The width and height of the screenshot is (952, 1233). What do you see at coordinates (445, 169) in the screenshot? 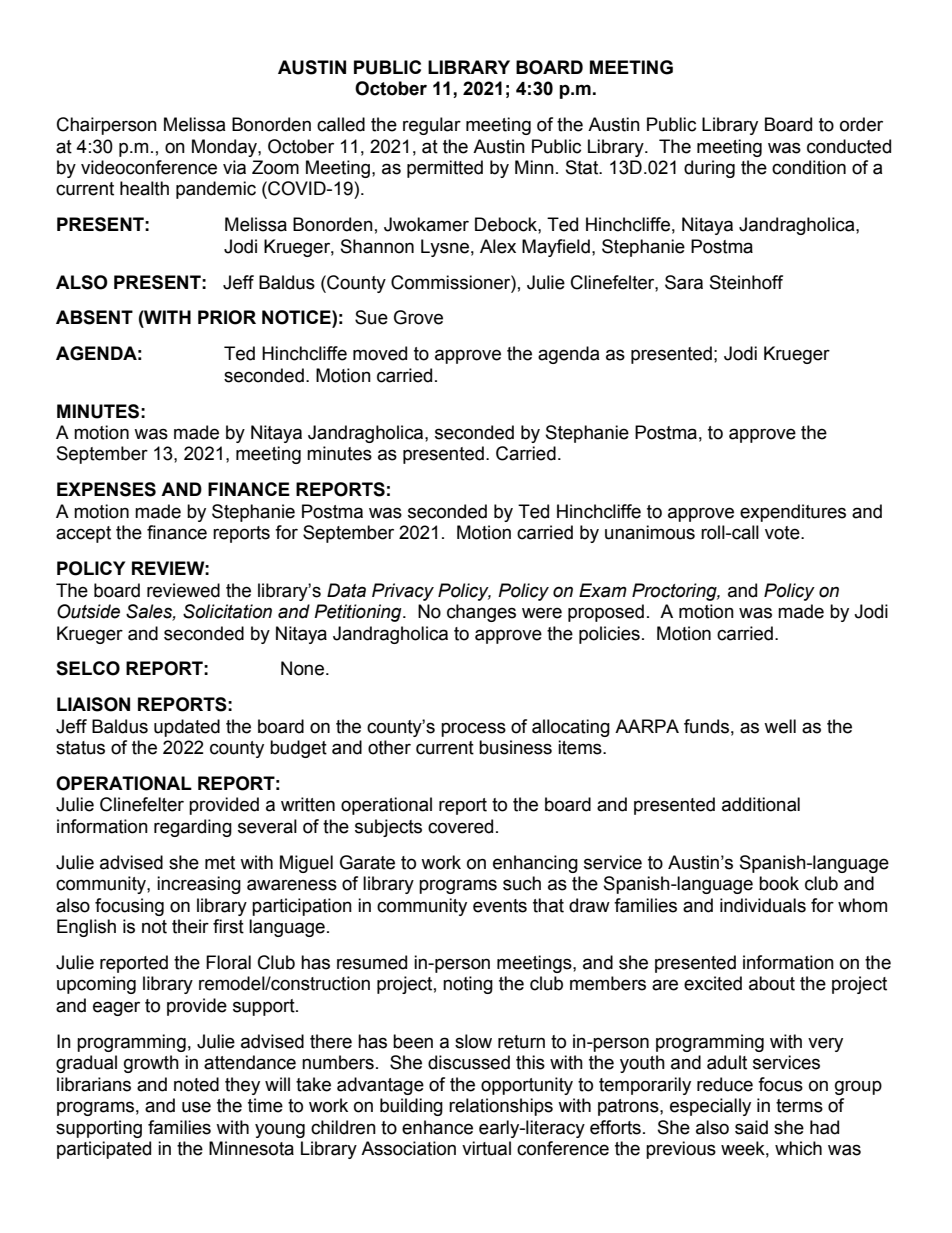
I see `permitted` at bounding box center [445, 169].
